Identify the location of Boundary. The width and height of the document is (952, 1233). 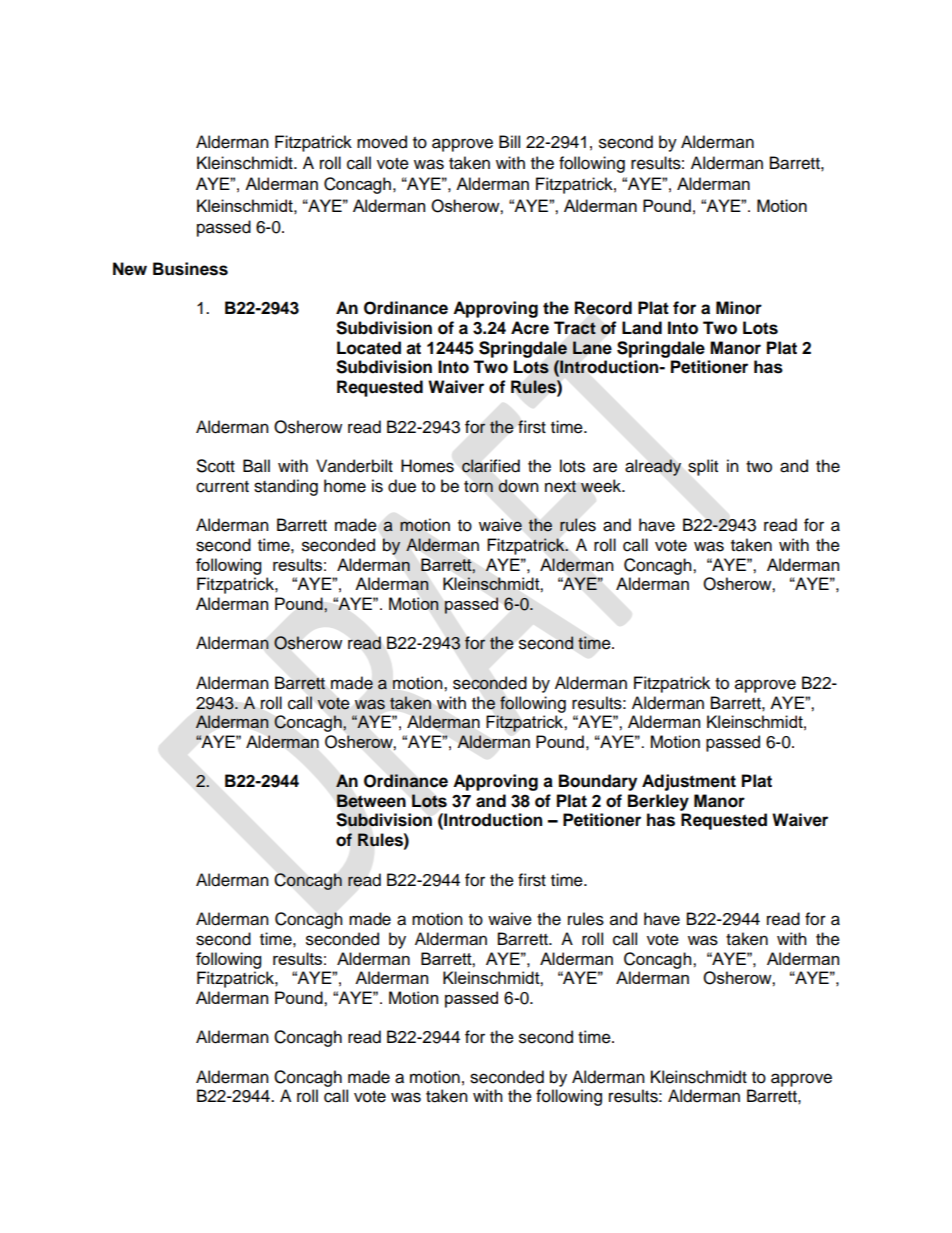
(598, 782).
